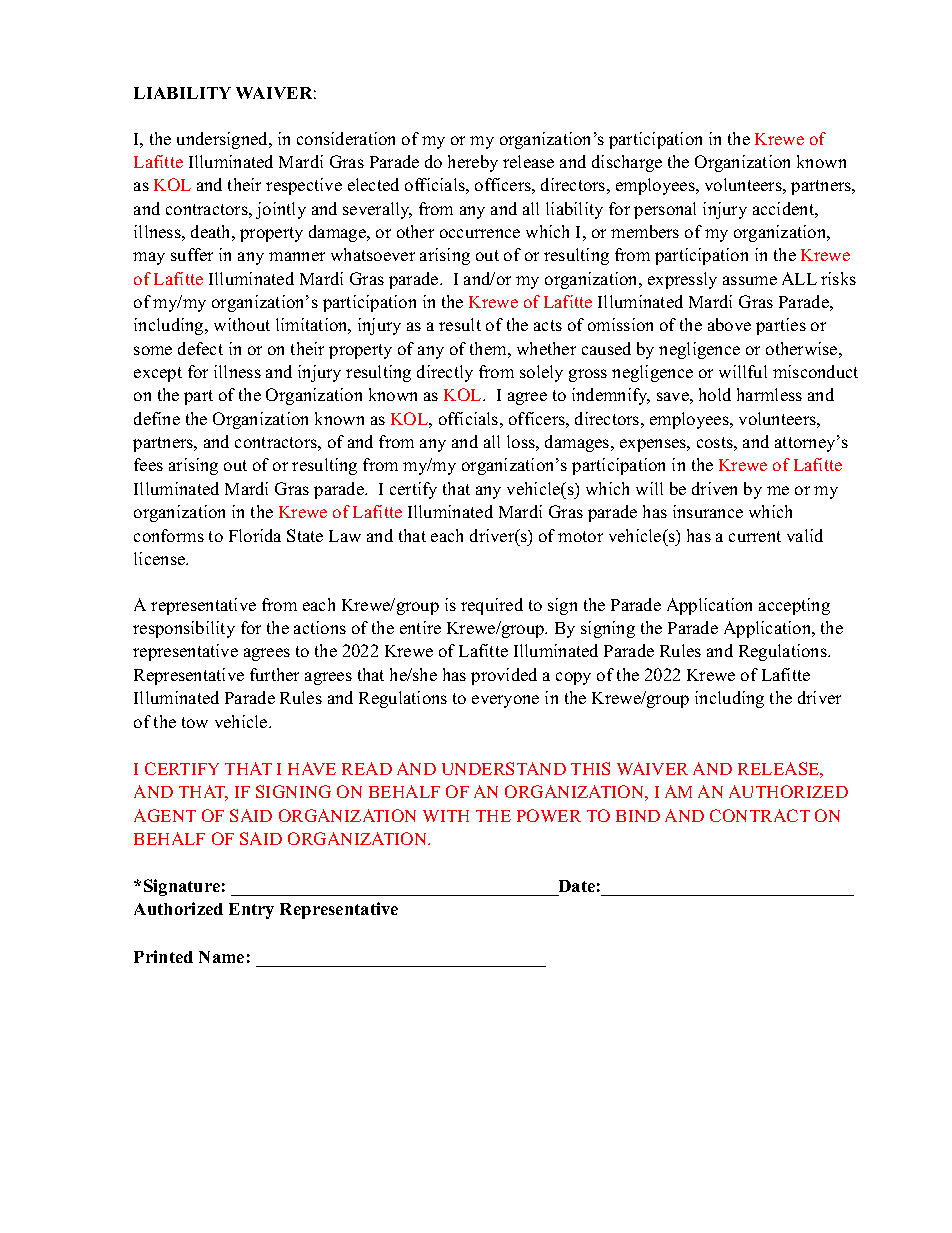 The height and width of the screenshot is (1233, 952). Describe the element at coordinates (304, 186) in the screenshot. I see `respective` at that location.
